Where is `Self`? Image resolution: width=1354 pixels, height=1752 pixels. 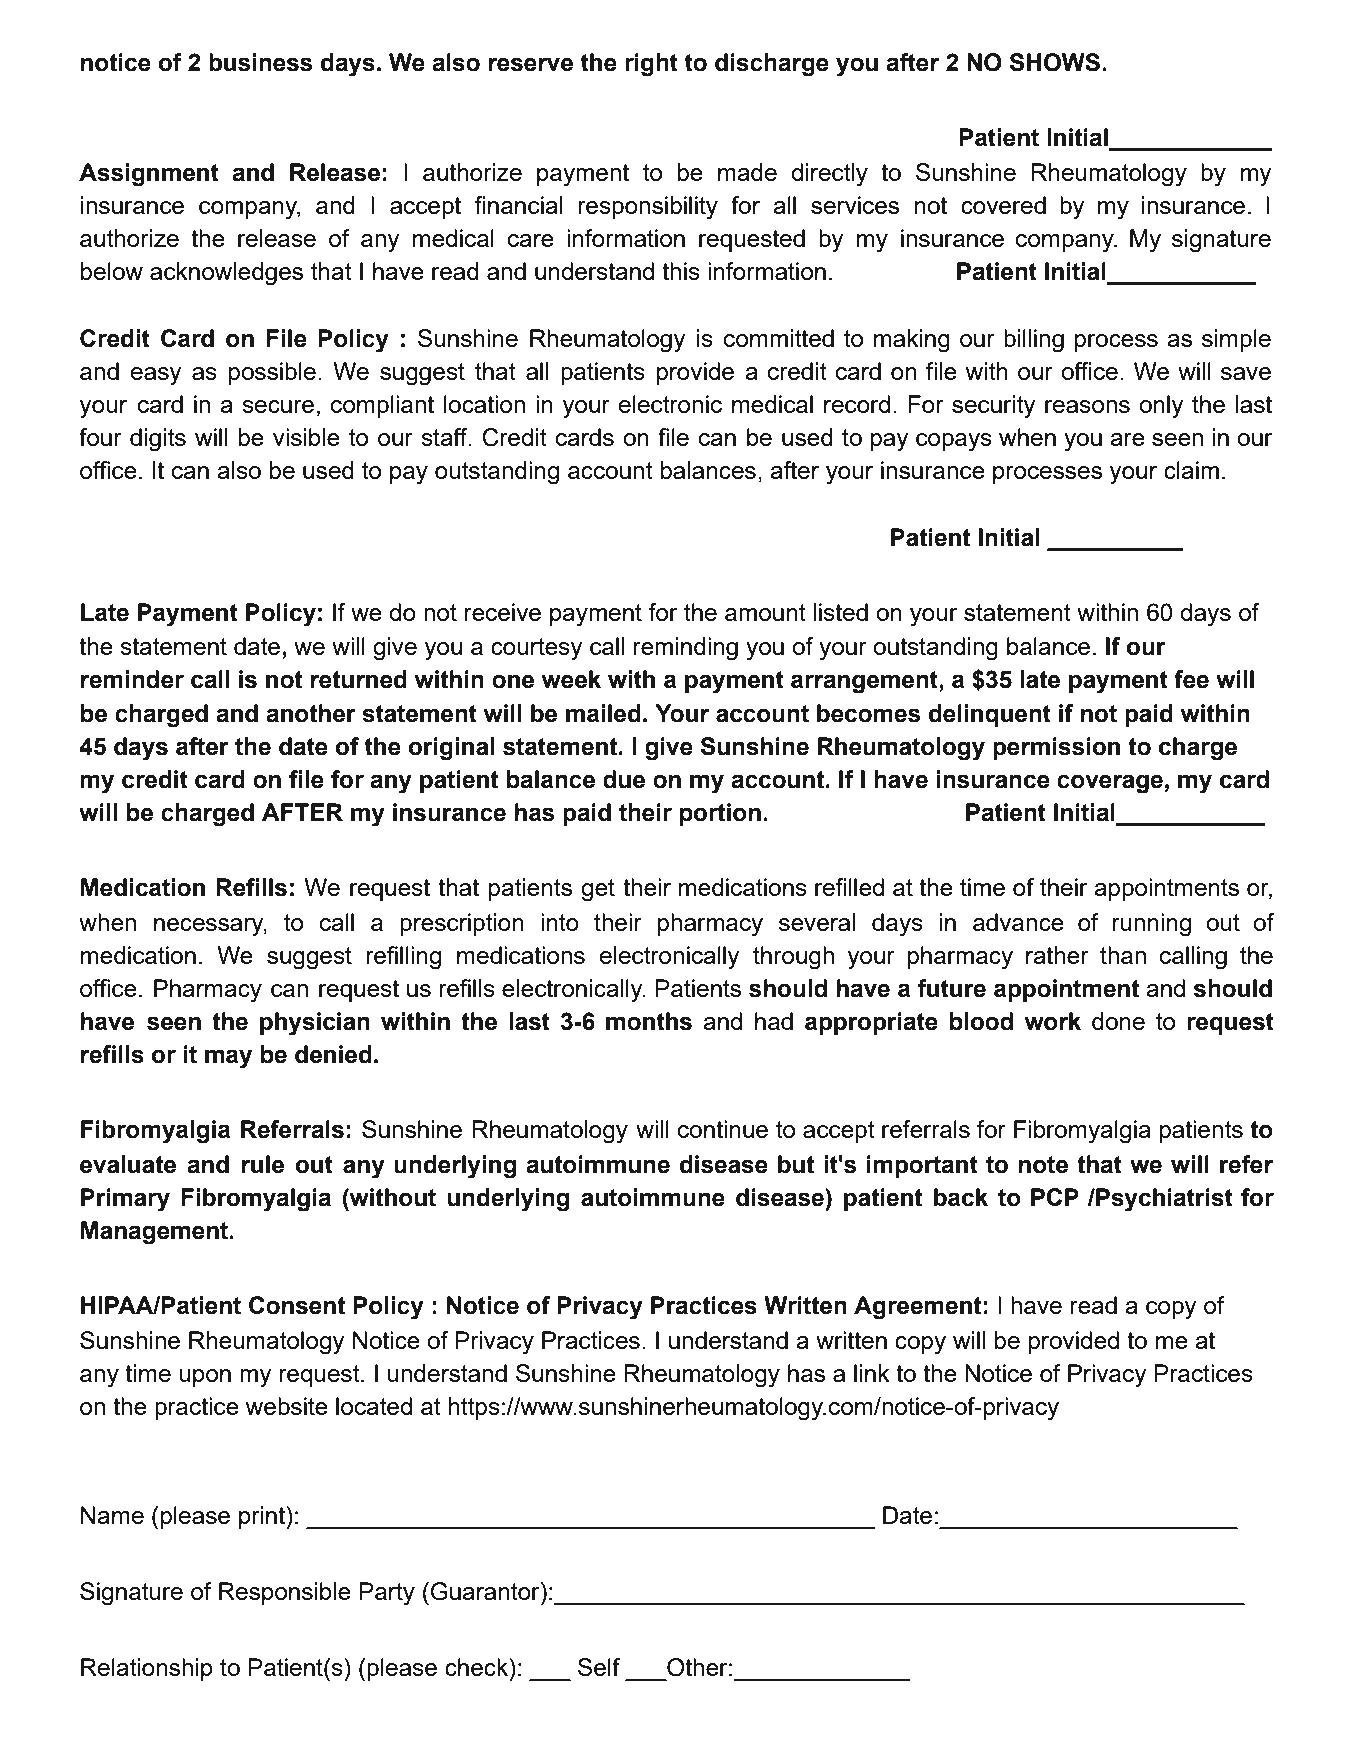 Self is located at coordinates (599, 1667).
